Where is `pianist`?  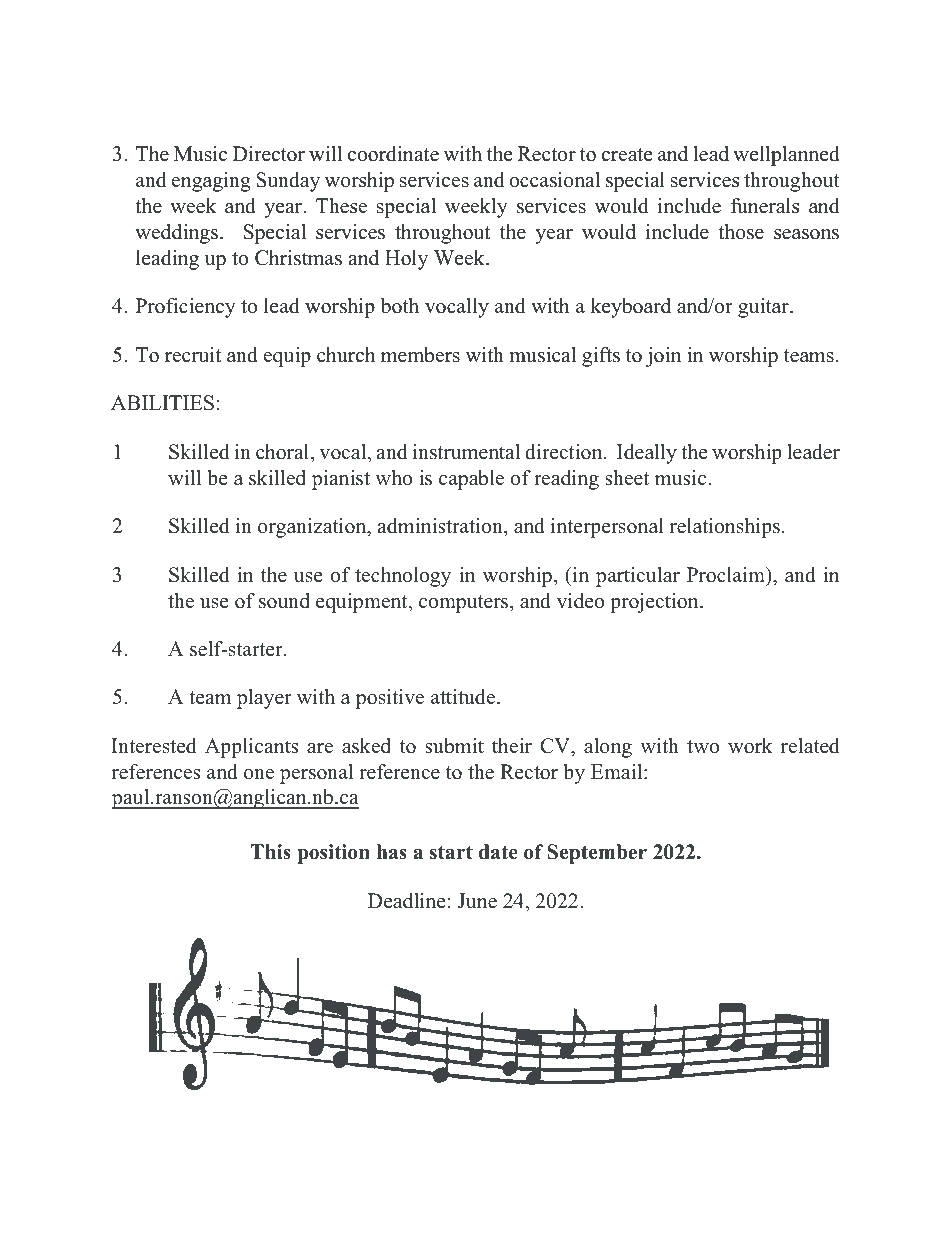 pianist is located at coordinates (341, 480).
